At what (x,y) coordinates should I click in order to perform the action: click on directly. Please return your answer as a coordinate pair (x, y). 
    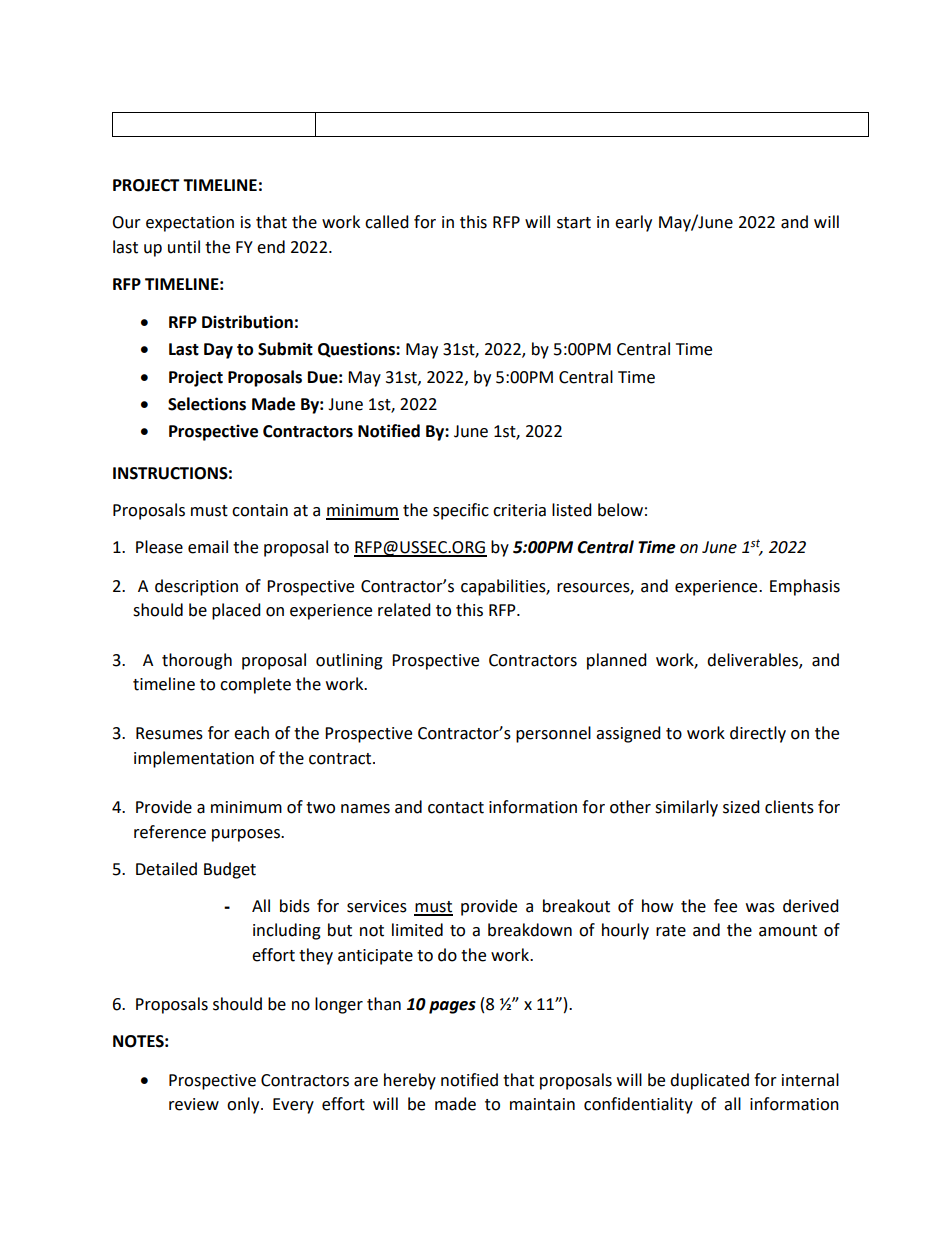
    Looking at the image, I should click on (758, 734).
